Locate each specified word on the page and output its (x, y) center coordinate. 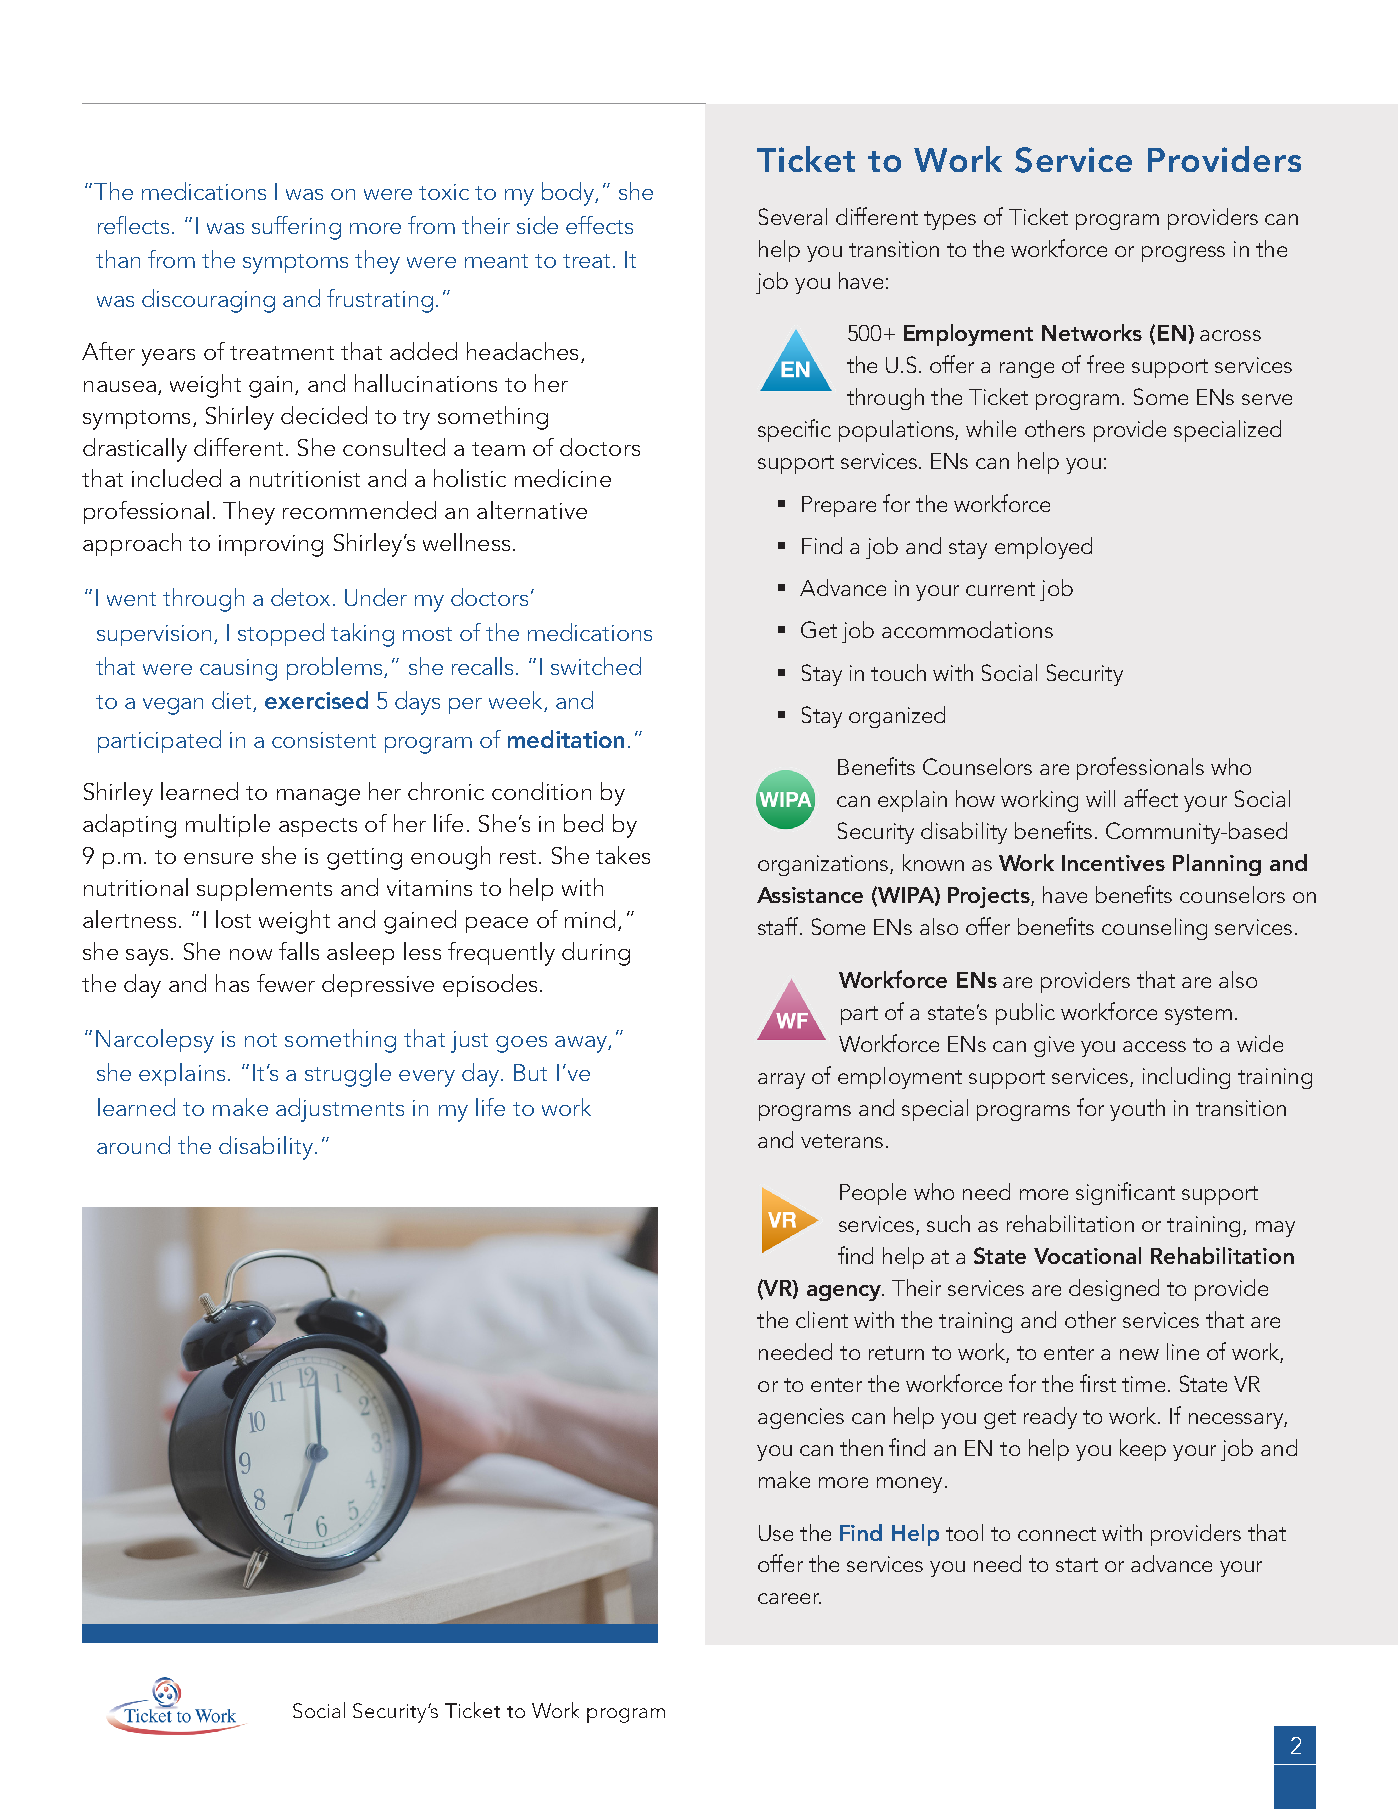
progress (1183, 254)
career (789, 1598)
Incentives (1113, 863)
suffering (296, 228)
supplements (264, 889)
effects (599, 225)
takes (623, 855)
